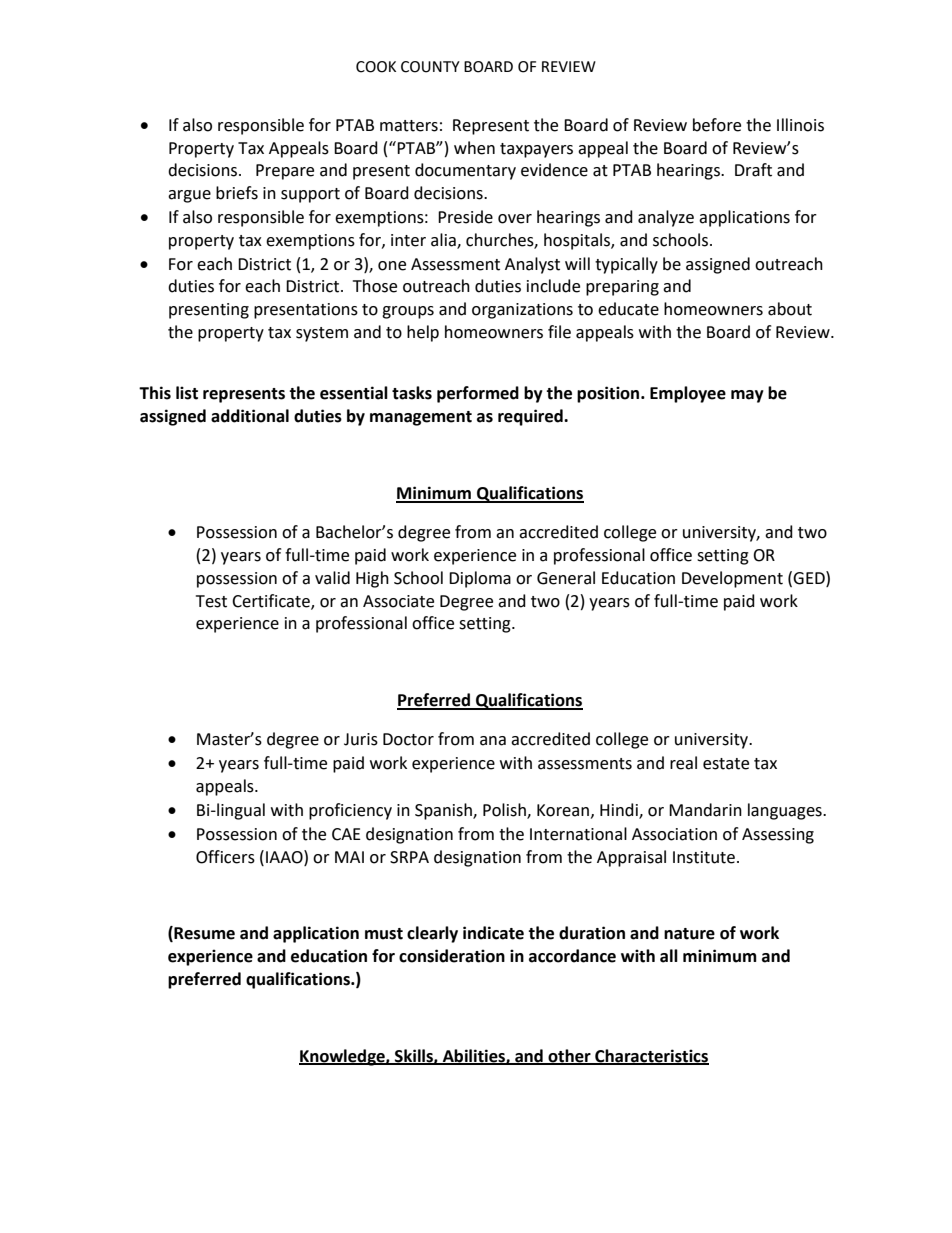  I want to click on Prepare, so click(285, 172).
